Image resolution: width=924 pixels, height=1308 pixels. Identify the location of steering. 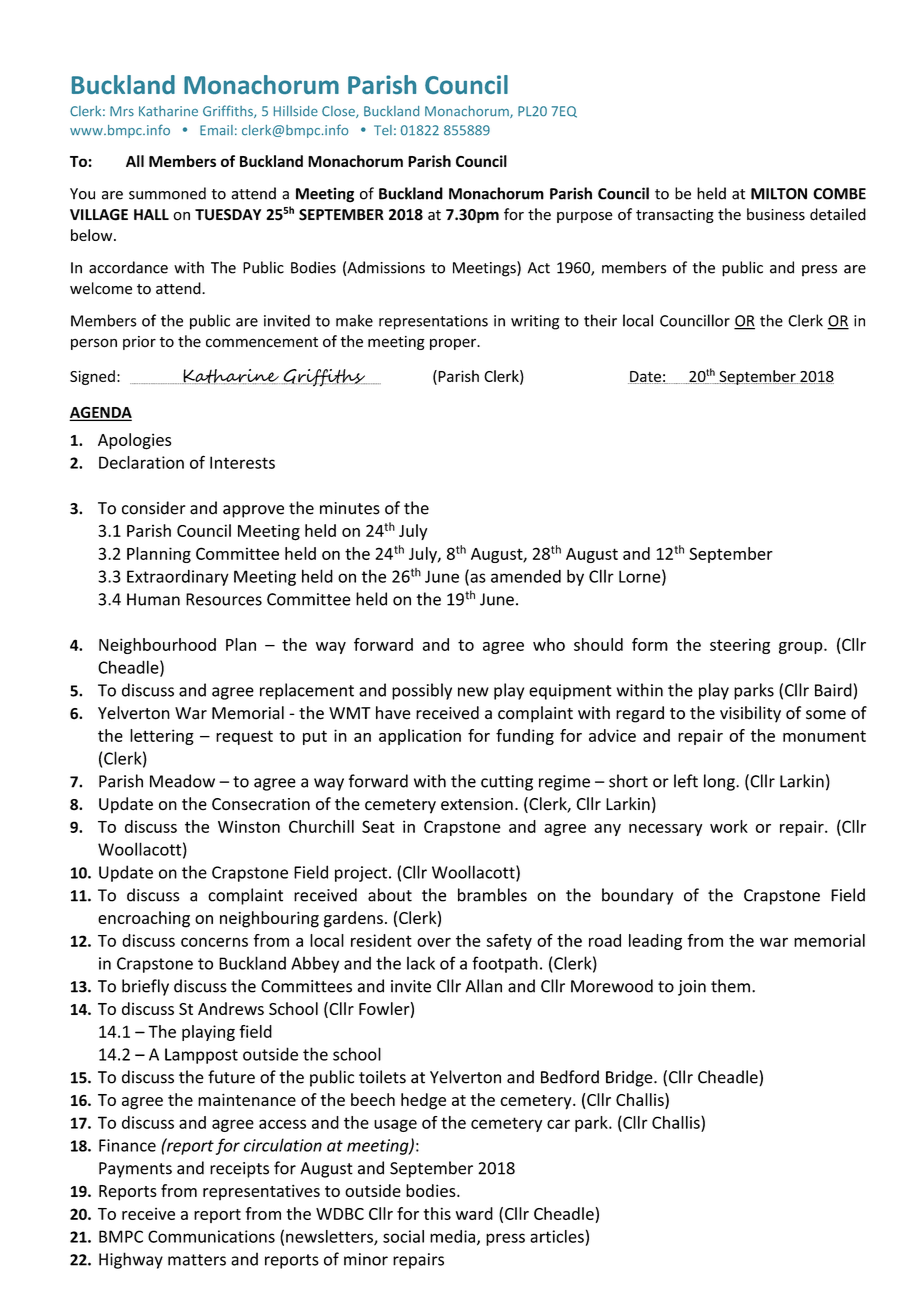
(740, 646).
